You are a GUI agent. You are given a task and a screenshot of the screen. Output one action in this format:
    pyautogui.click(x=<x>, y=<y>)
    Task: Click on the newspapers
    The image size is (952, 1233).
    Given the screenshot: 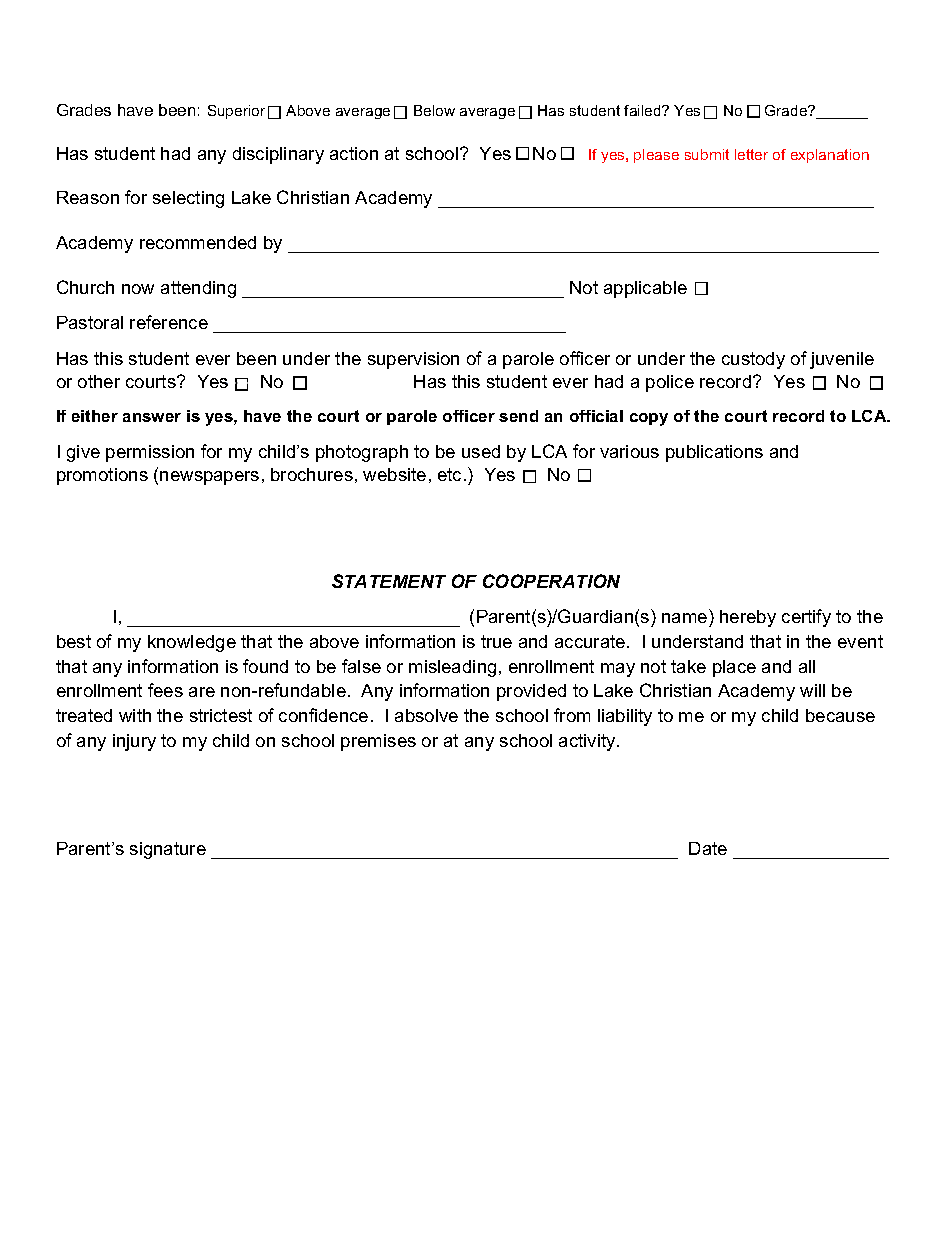 What is the action you would take?
    pyautogui.click(x=209, y=478)
